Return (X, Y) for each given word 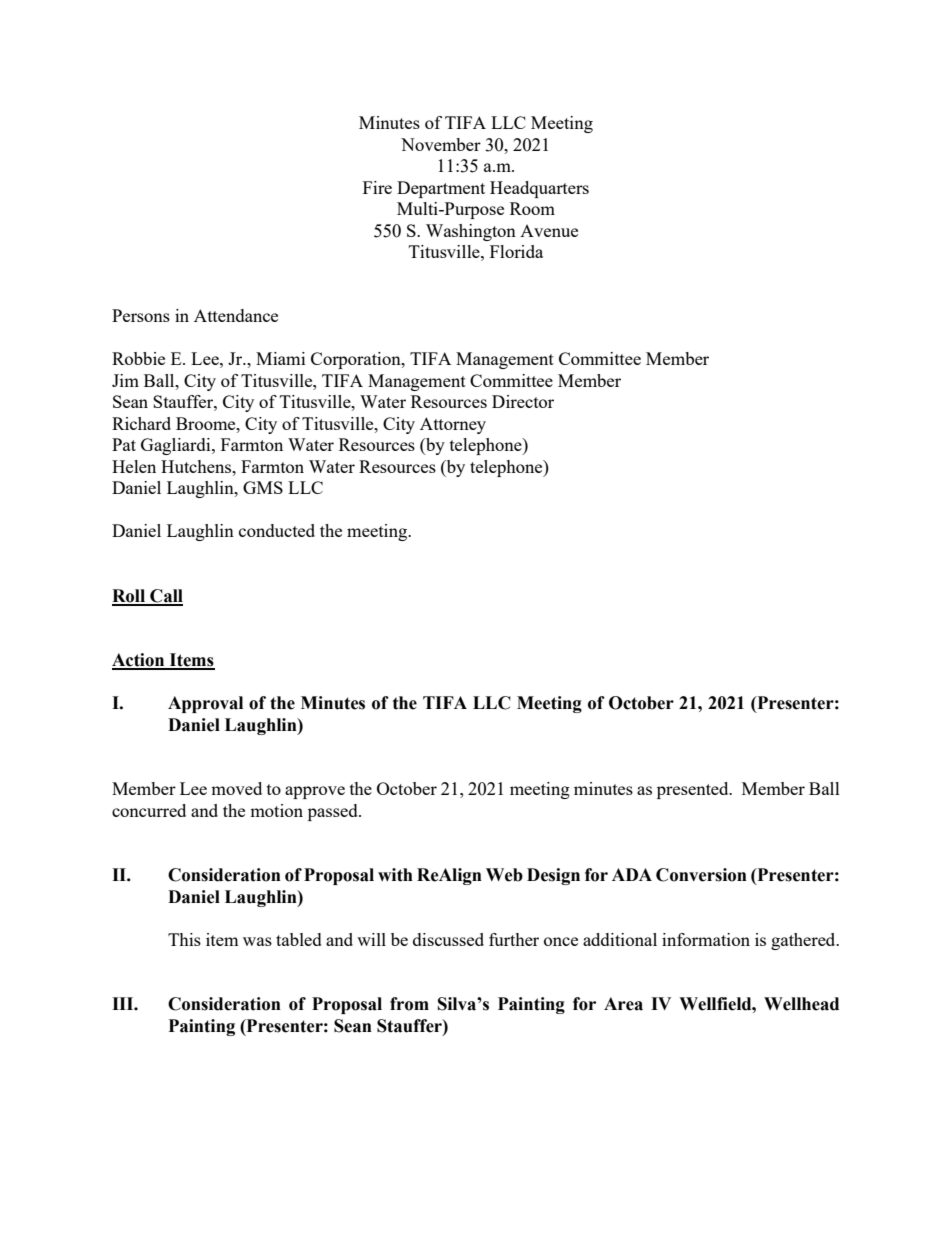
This (184, 939)
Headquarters (539, 189)
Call (165, 597)
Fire (377, 187)
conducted (277, 530)
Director (523, 401)
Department (441, 189)
